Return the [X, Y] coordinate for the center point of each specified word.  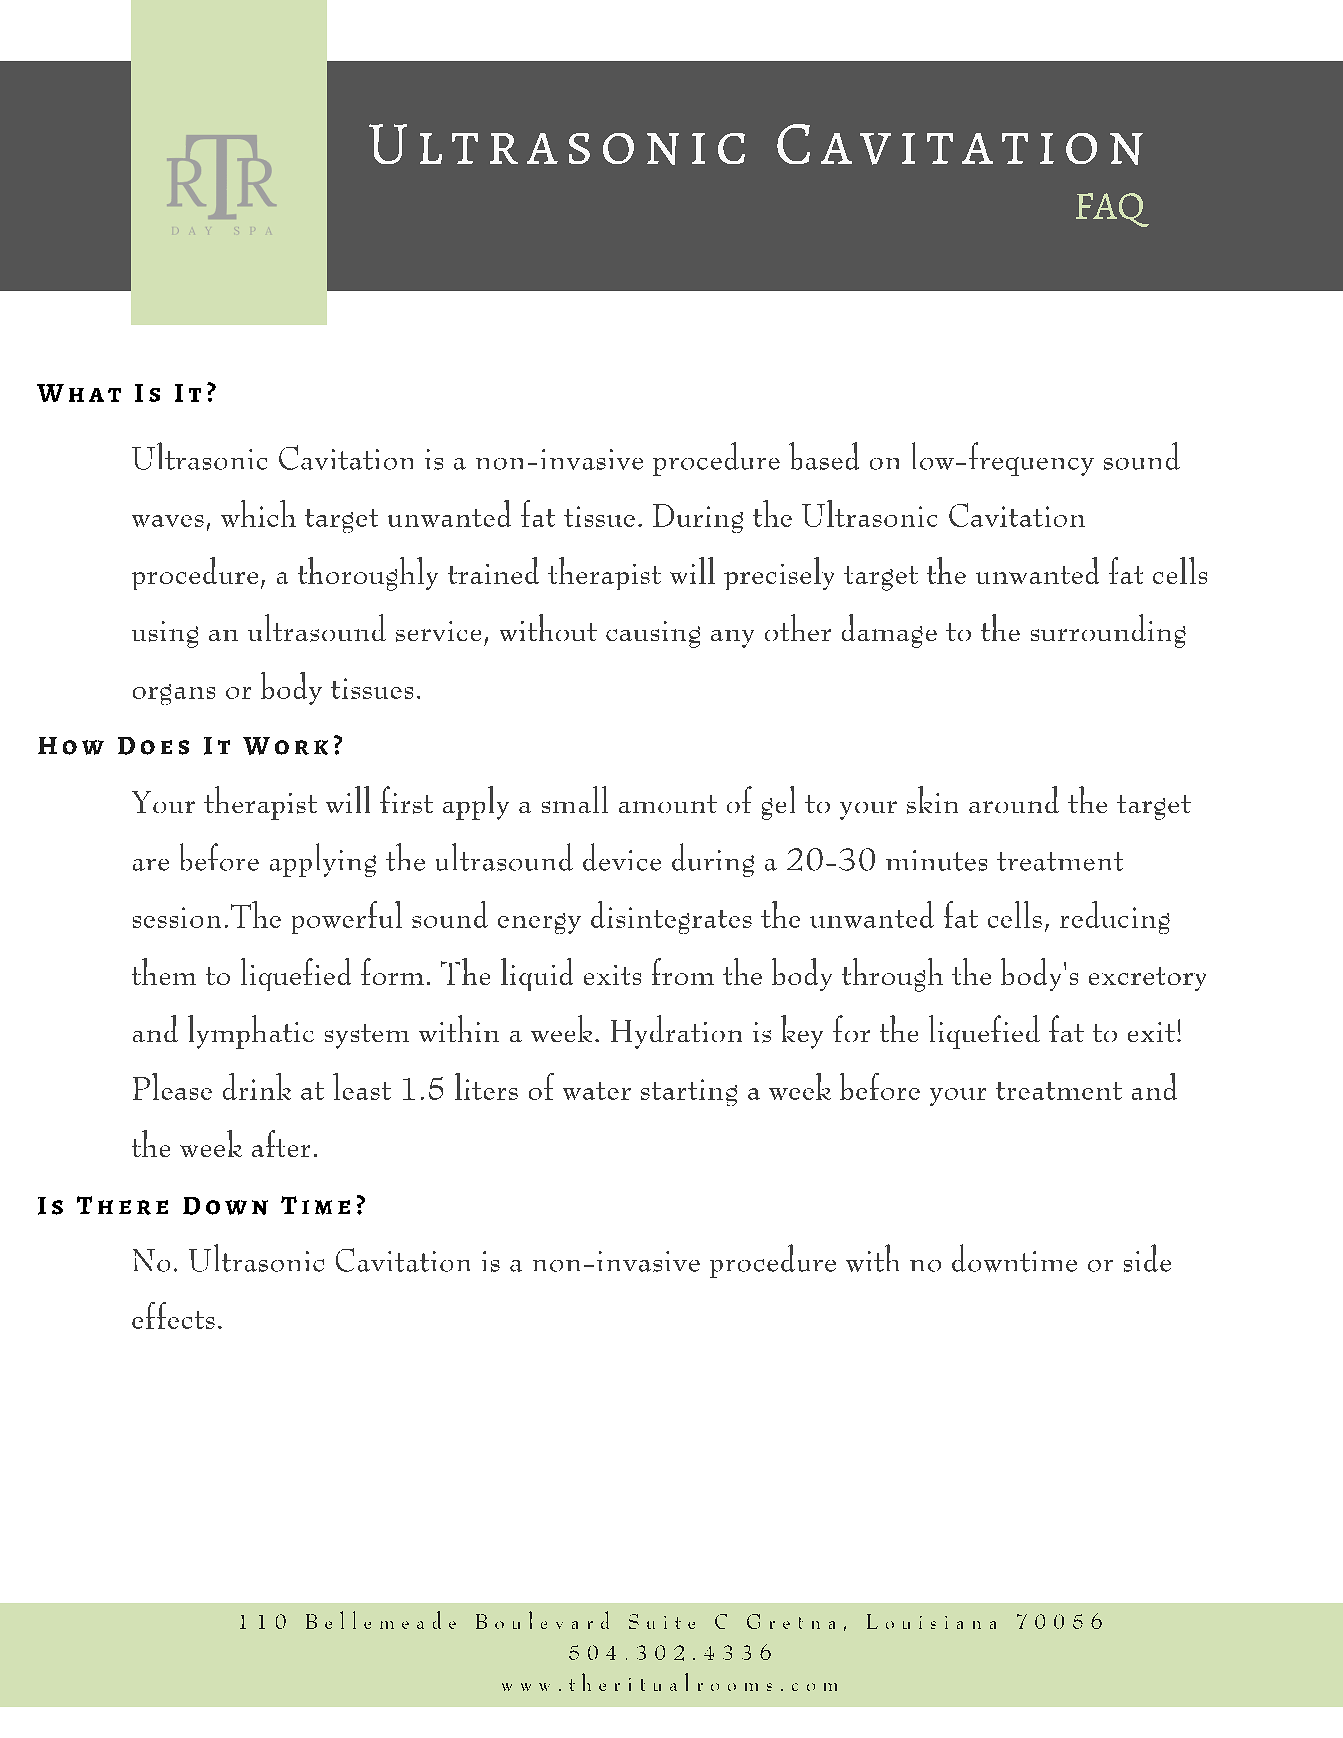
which [258, 513]
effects [173, 1315]
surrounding [1108, 631]
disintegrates [671, 917]
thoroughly [368, 574]
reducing [1115, 917]
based [824, 456]
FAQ [1112, 210]
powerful [347, 917]
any [732, 639]
